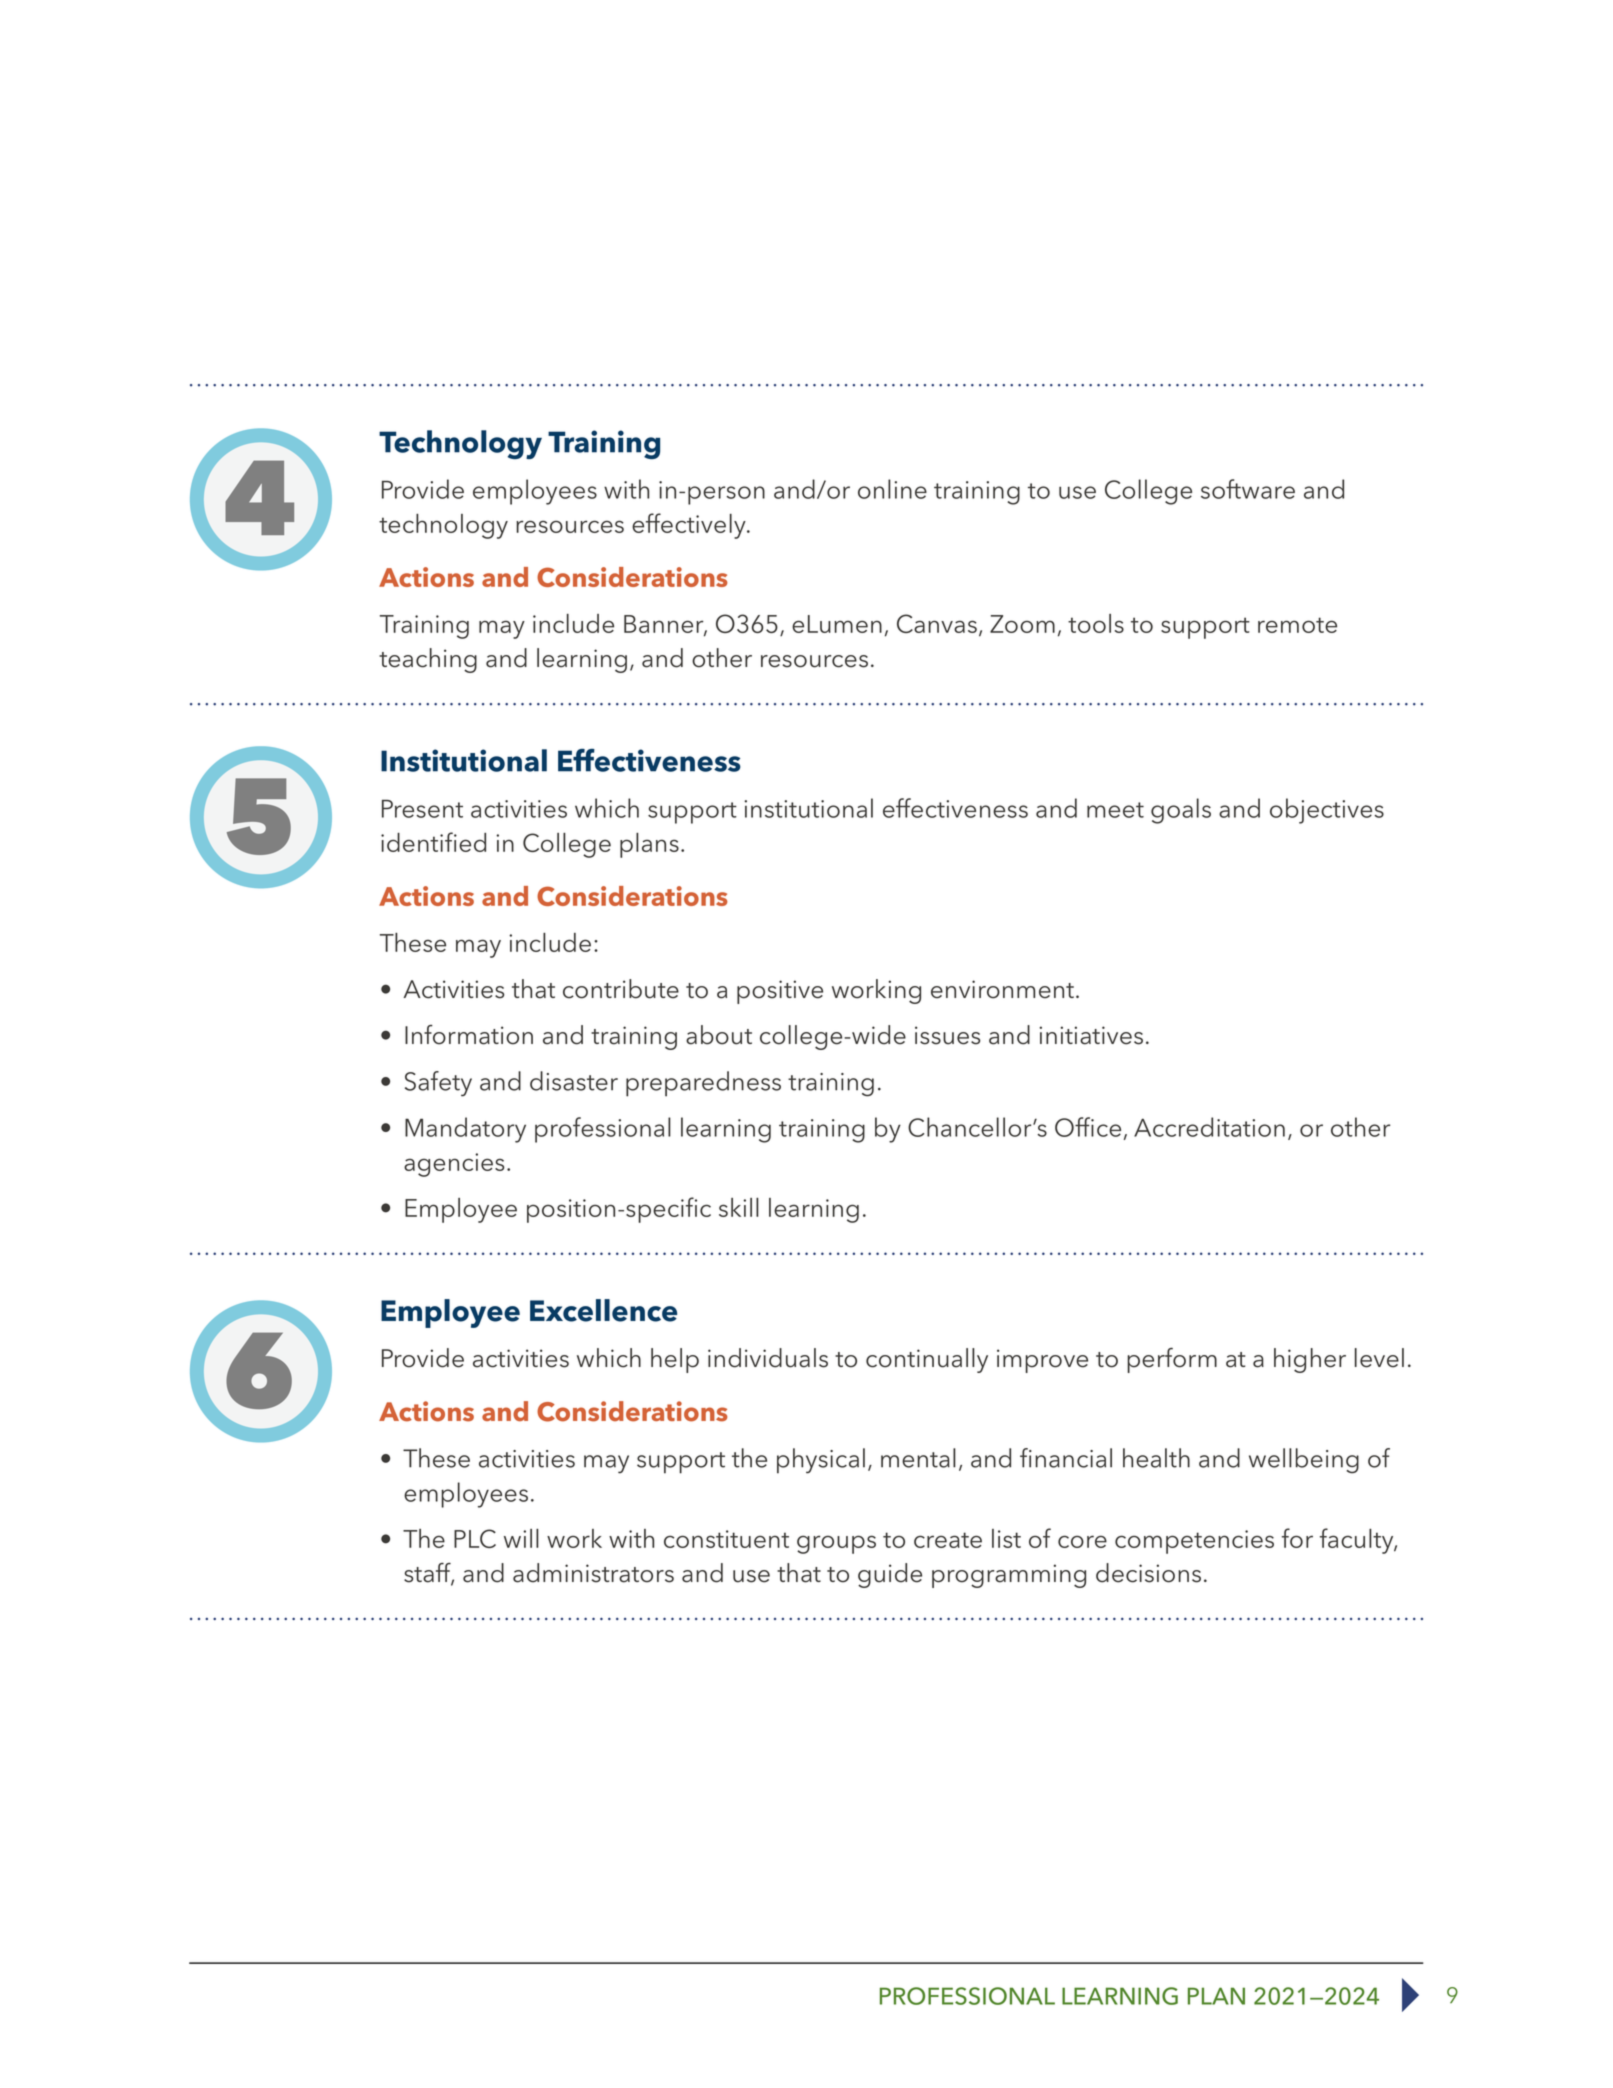 Image resolution: width=1613 pixels, height=2088 pixels. What do you see at coordinates (739, 1207) in the screenshot?
I see `skill` at bounding box center [739, 1207].
